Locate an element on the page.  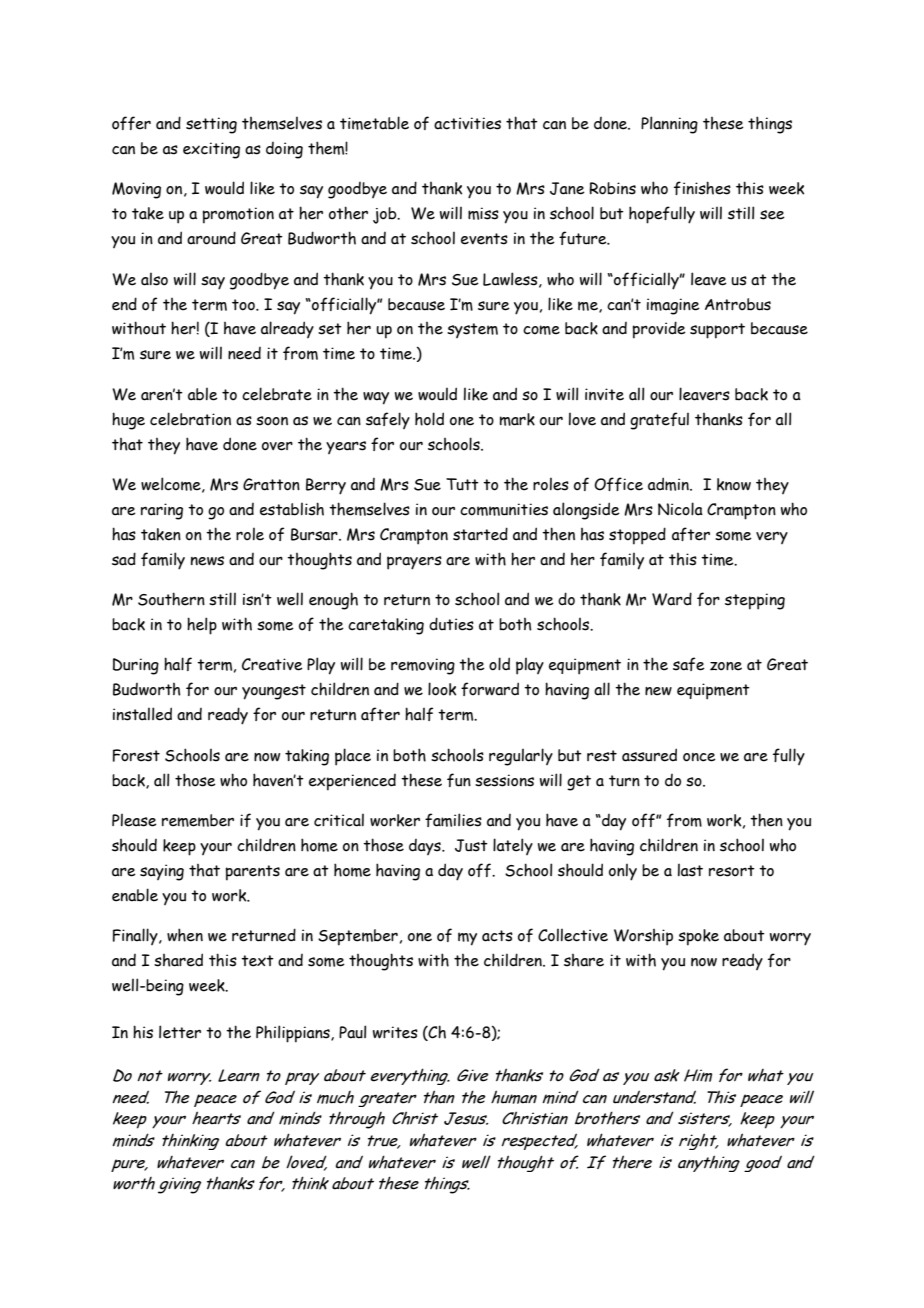
duties is located at coordinates (451, 624).
